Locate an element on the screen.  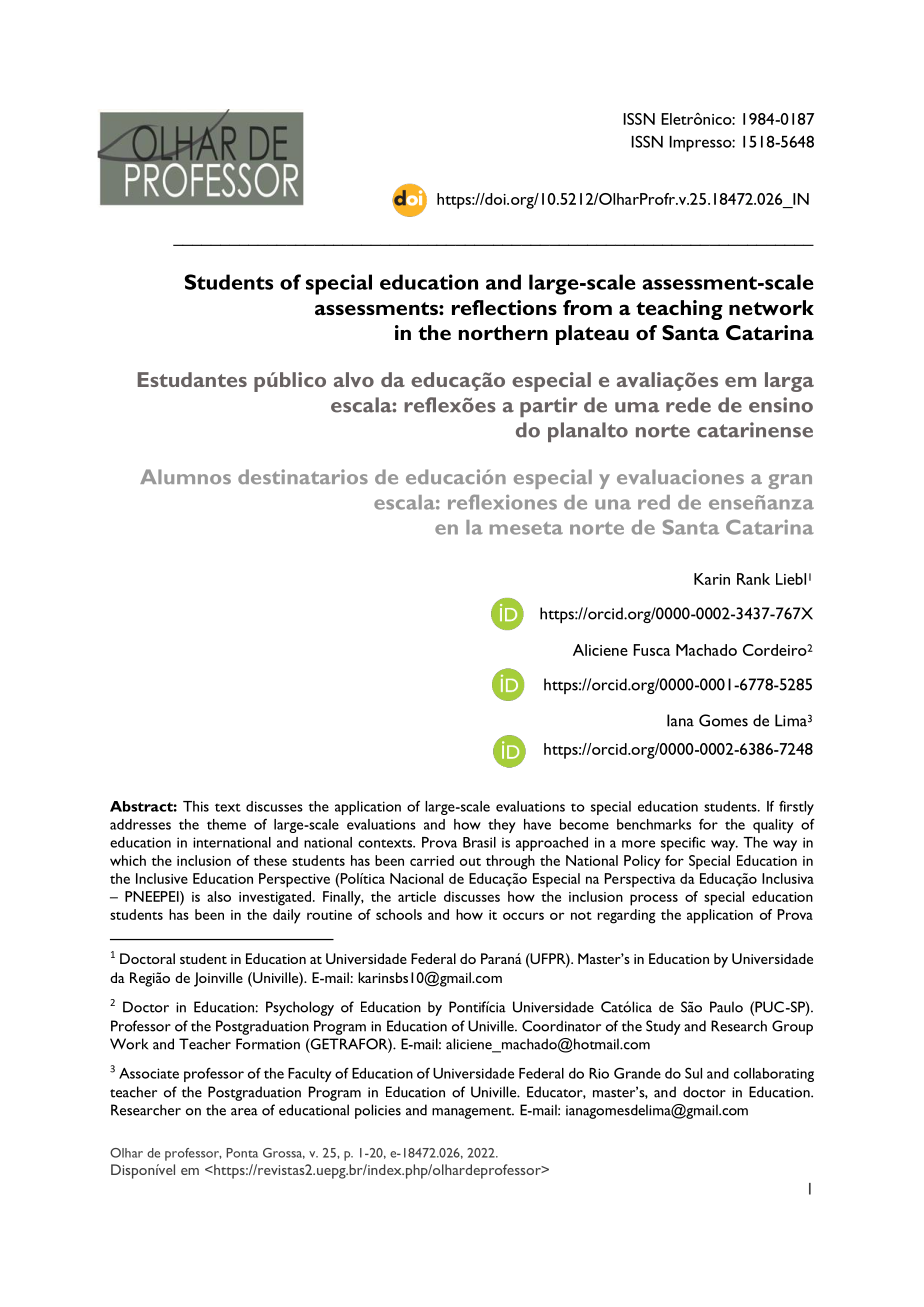
they is located at coordinates (502, 826).
